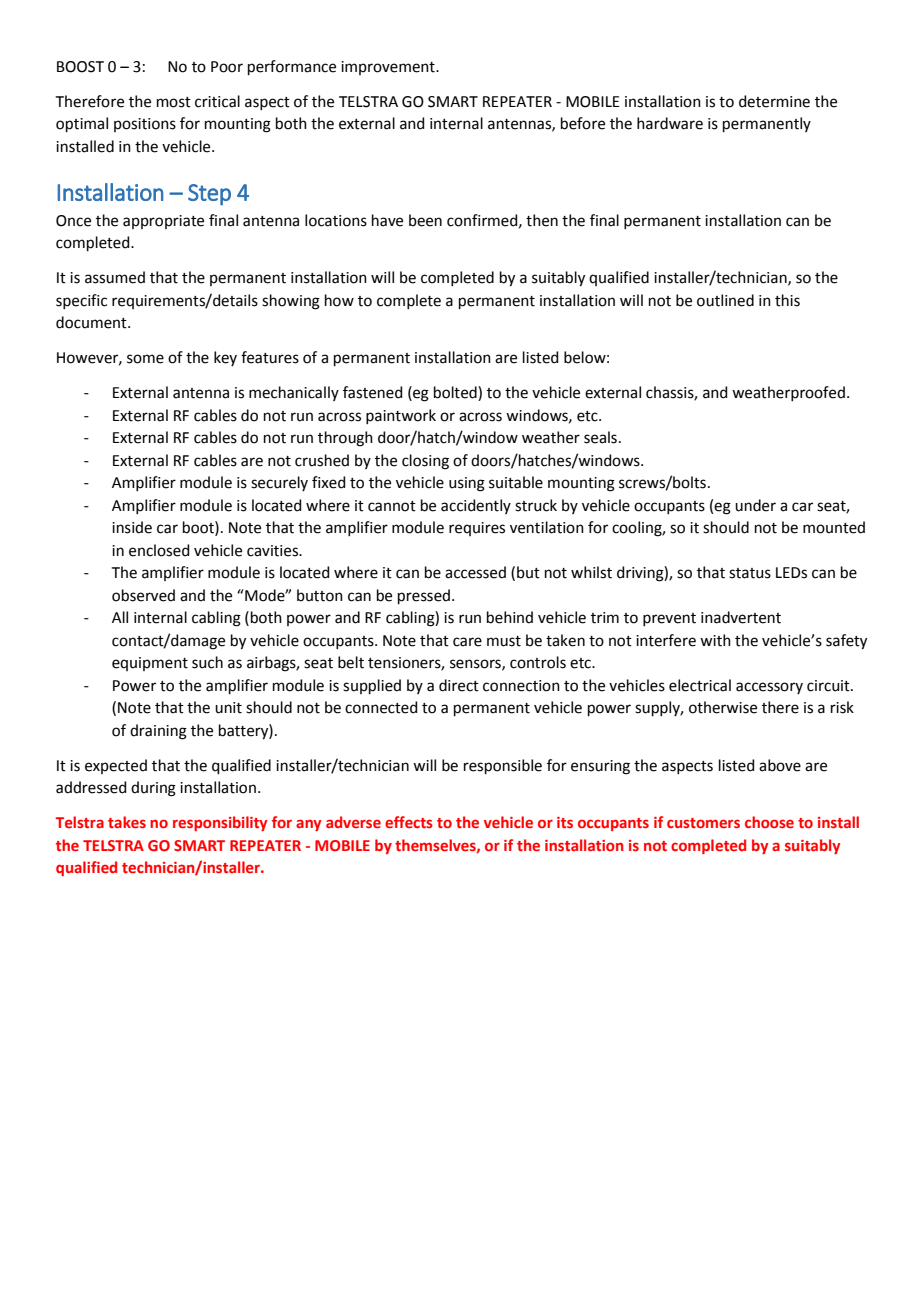 This screenshot has width=924, height=1308. What do you see at coordinates (409, 822) in the screenshot?
I see `effects` at bounding box center [409, 822].
